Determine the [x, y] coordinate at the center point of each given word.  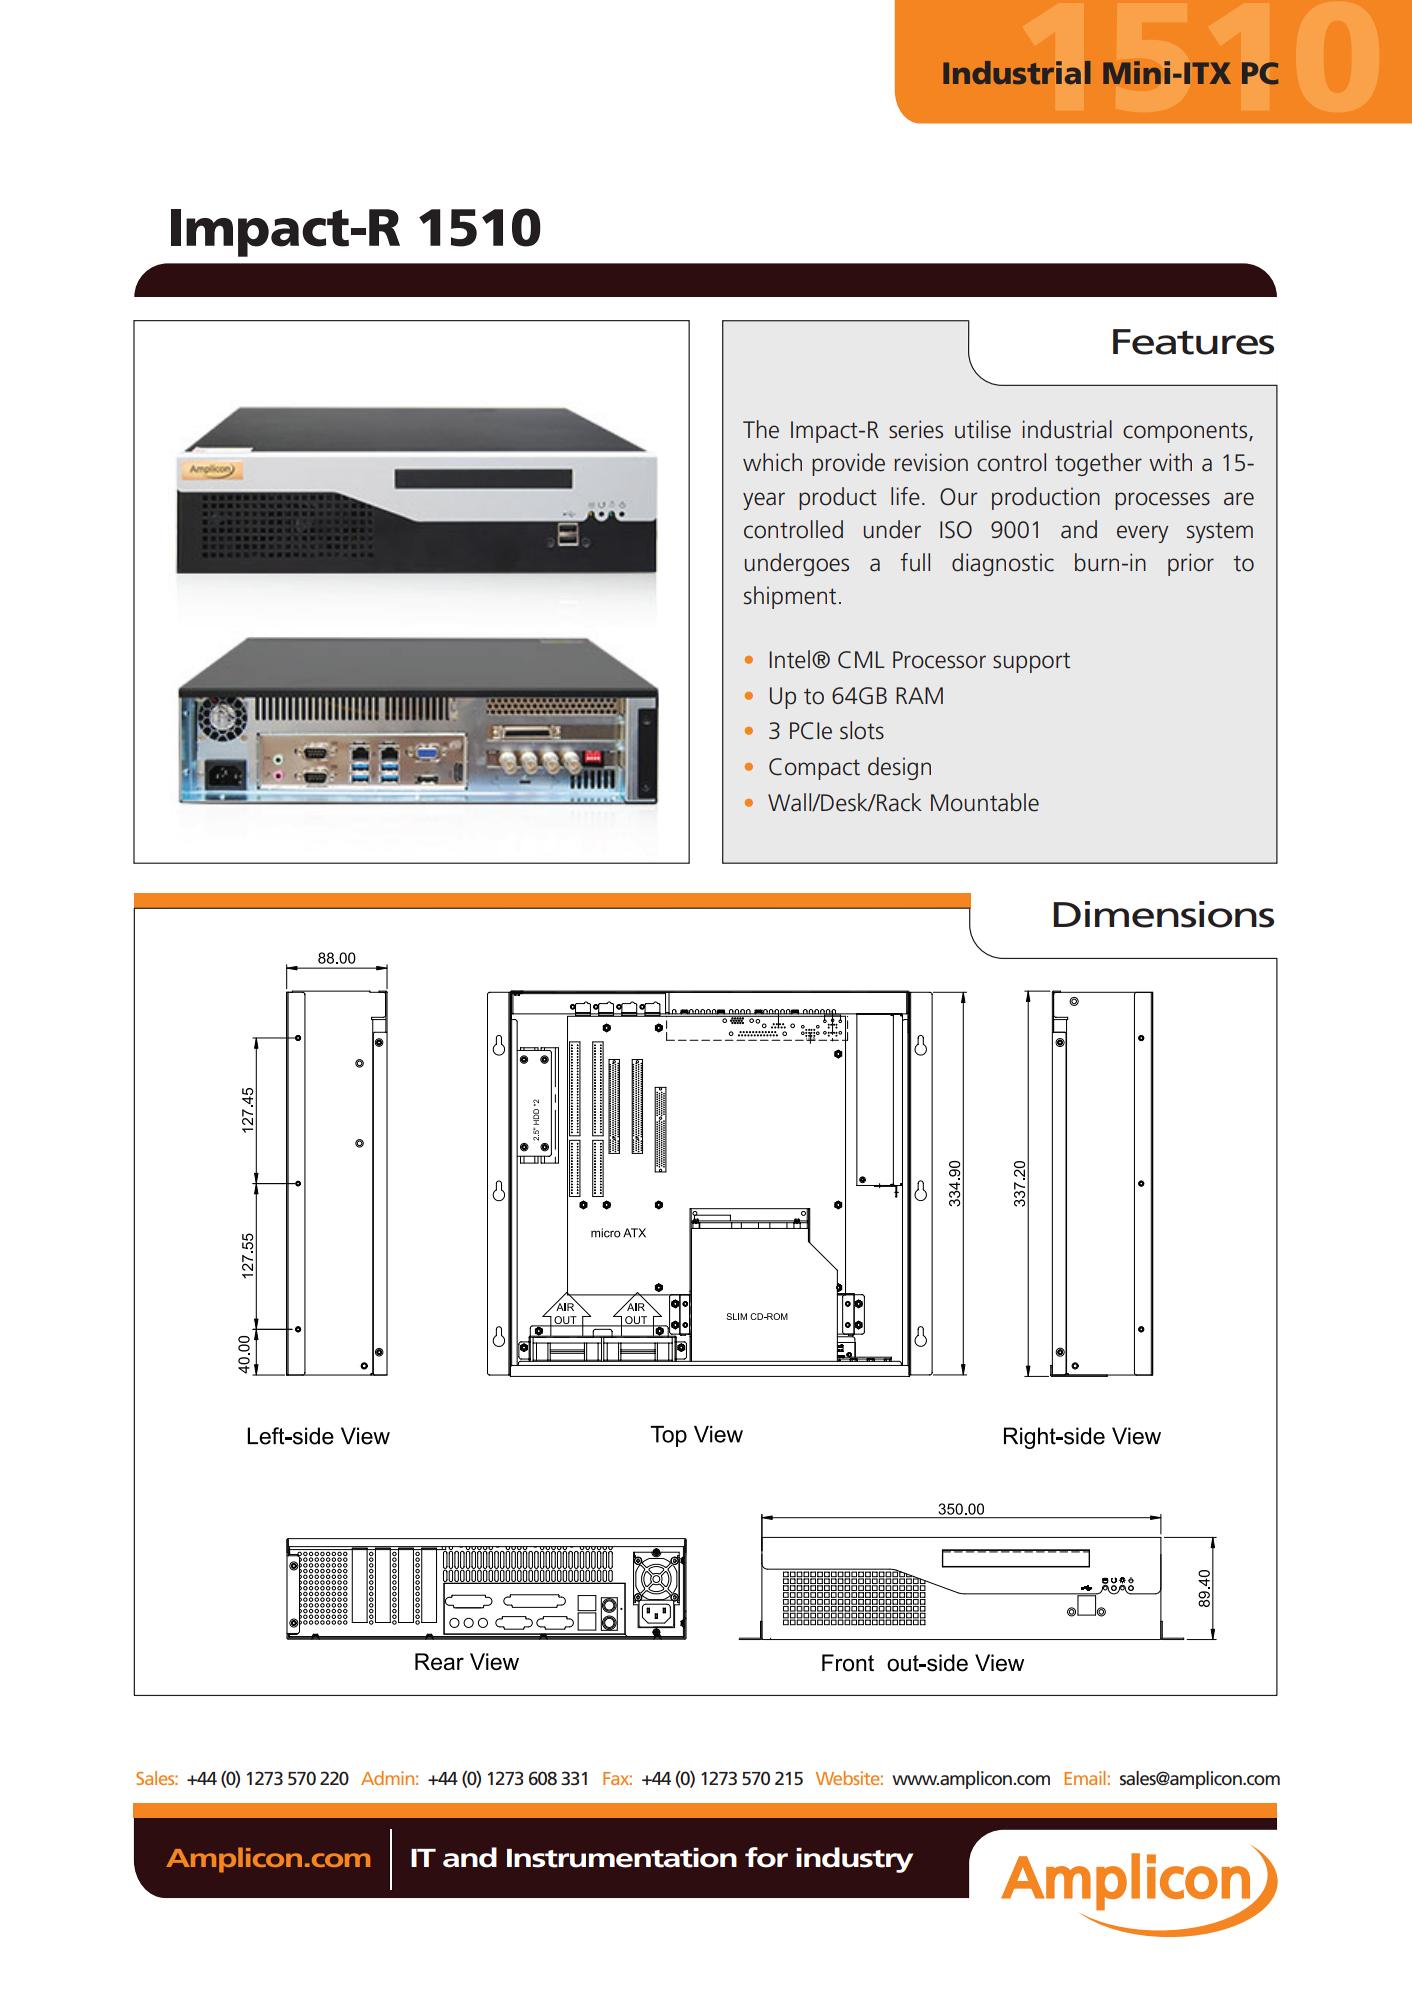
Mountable [985, 802]
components [1186, 432]
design [899, 768]
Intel [789, 659]
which [772, 462]
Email [1084, 1778]
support [1031, 662]
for [766, 1857]
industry [854, 1860]
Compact [814, 769]
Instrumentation [622, 1858]
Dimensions [1163, 914]
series [916, 429]
